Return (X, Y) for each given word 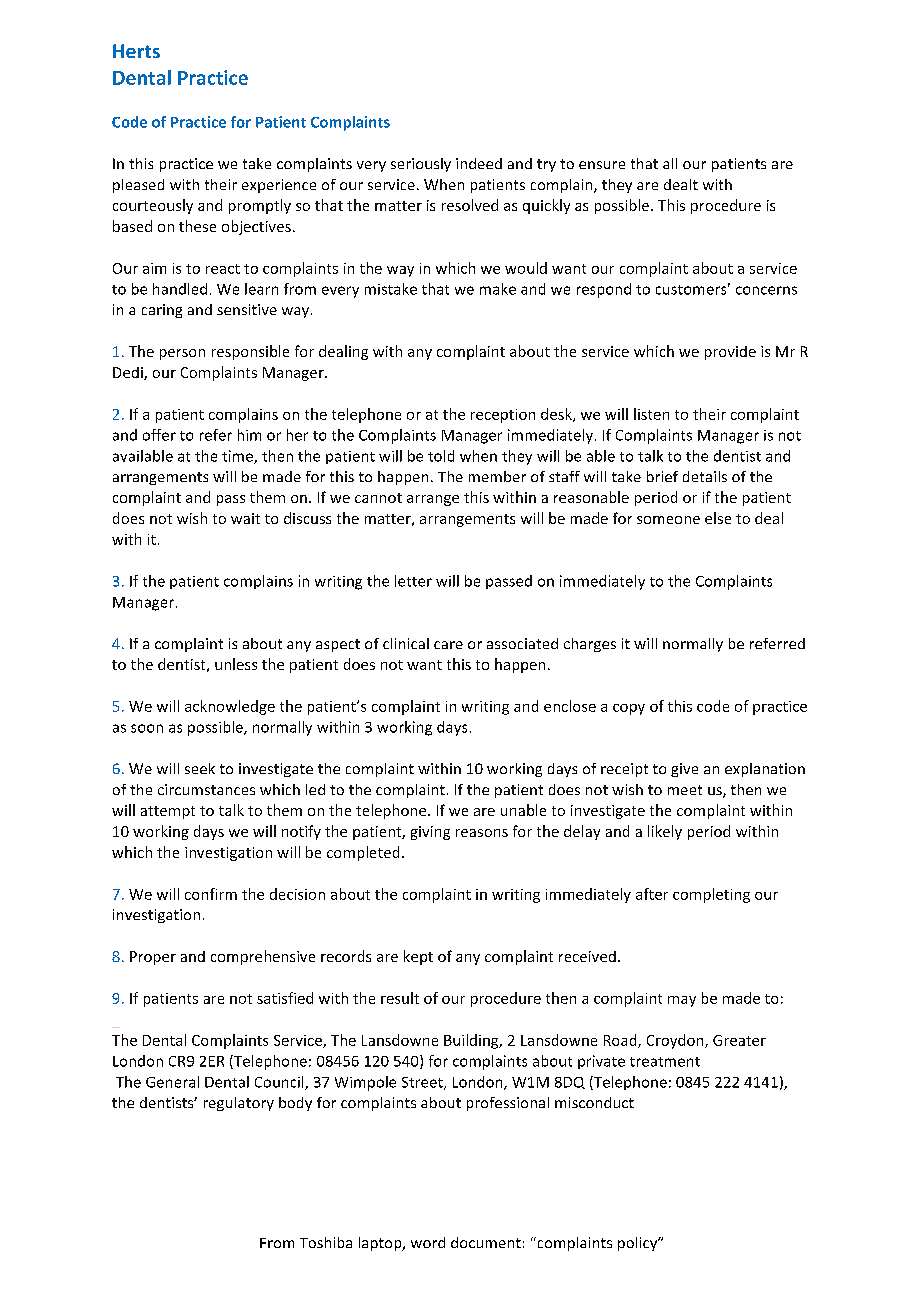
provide (730, 353)
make (498, 289)
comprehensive (263, 957)
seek (200, 768)
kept (418, 957)
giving (430, 833)
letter (413, 581)
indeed (479, 163)
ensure (602, 165)
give (684, 770)
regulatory (239, 1104)
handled (180, 289)
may (682, 1001)
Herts (136, 51)
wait (245, 518)
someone (668, 520)
